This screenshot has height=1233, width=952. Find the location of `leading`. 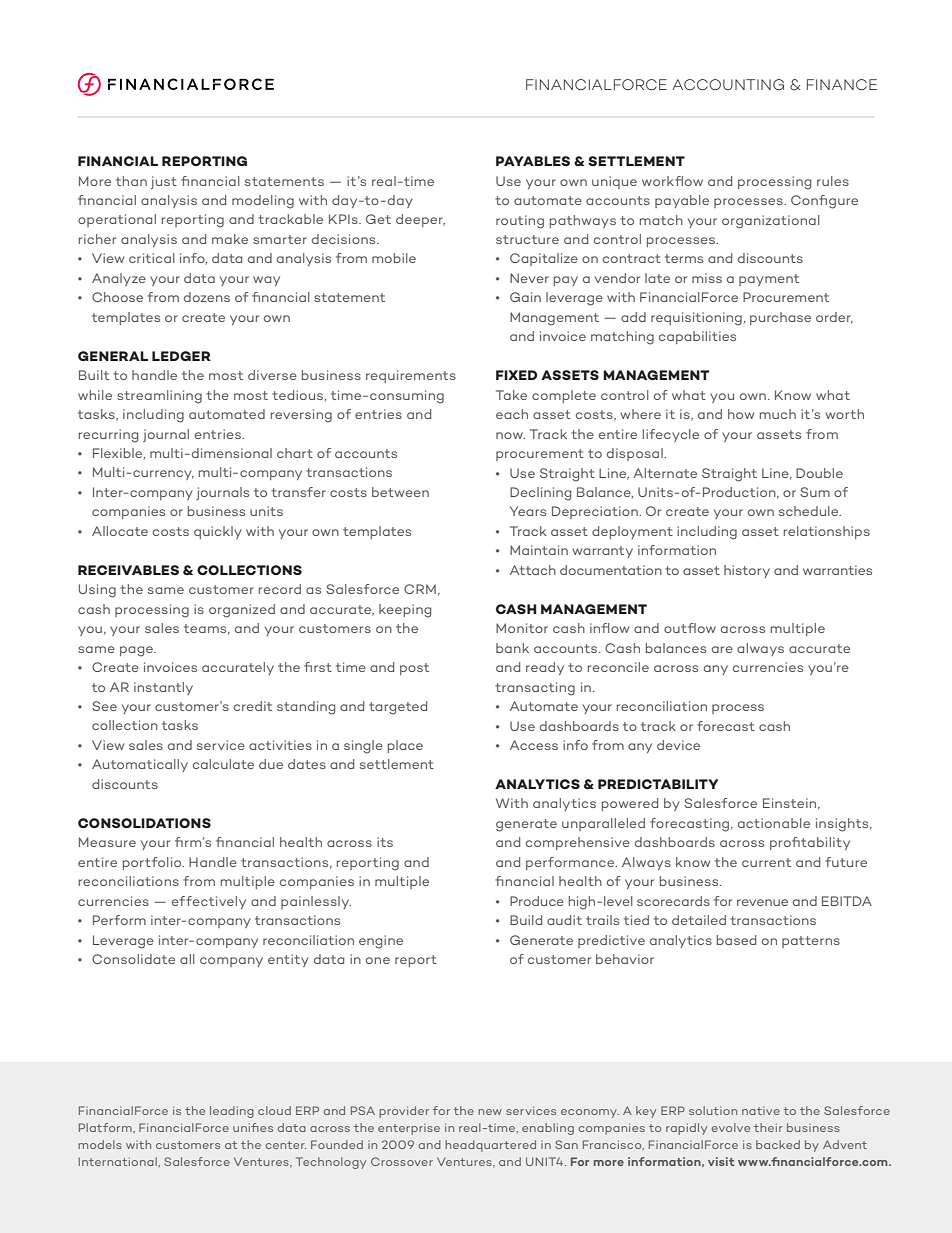

leading is located at coordinates (232, 1112).
